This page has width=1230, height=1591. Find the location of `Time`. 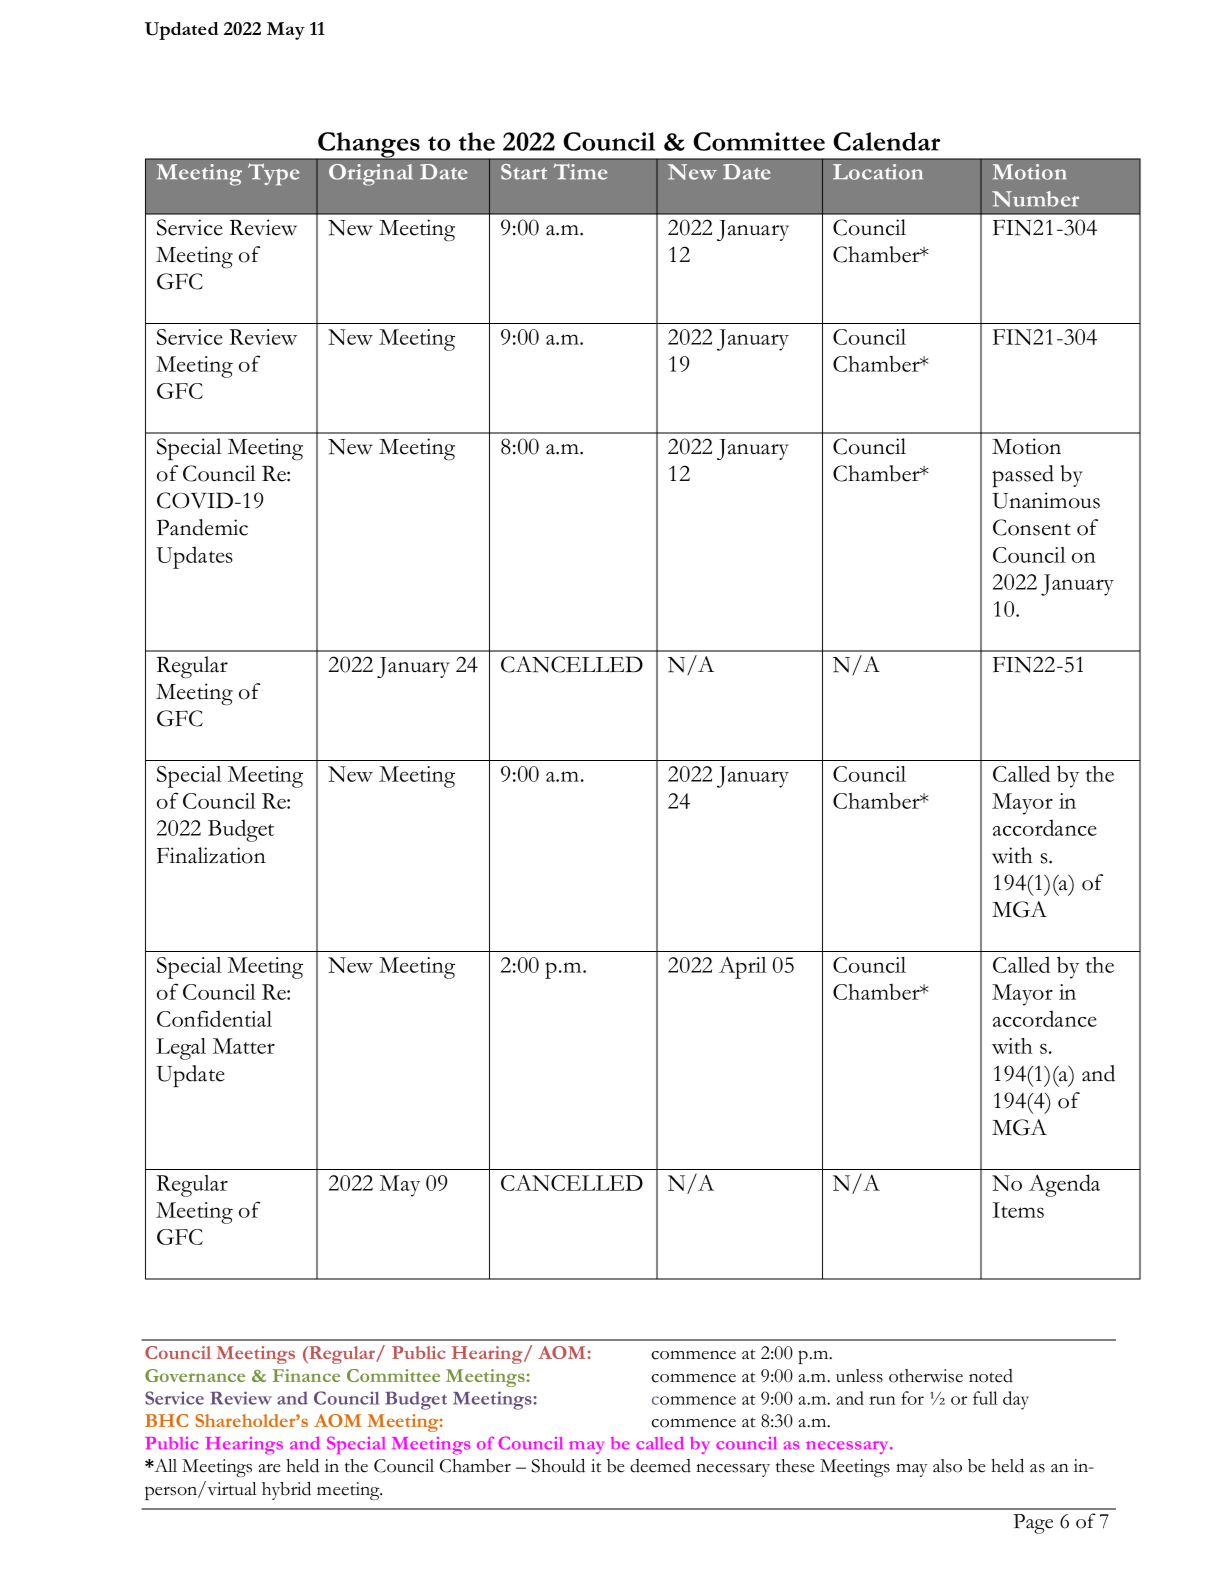

Time is located at coordinates (580, 172).
